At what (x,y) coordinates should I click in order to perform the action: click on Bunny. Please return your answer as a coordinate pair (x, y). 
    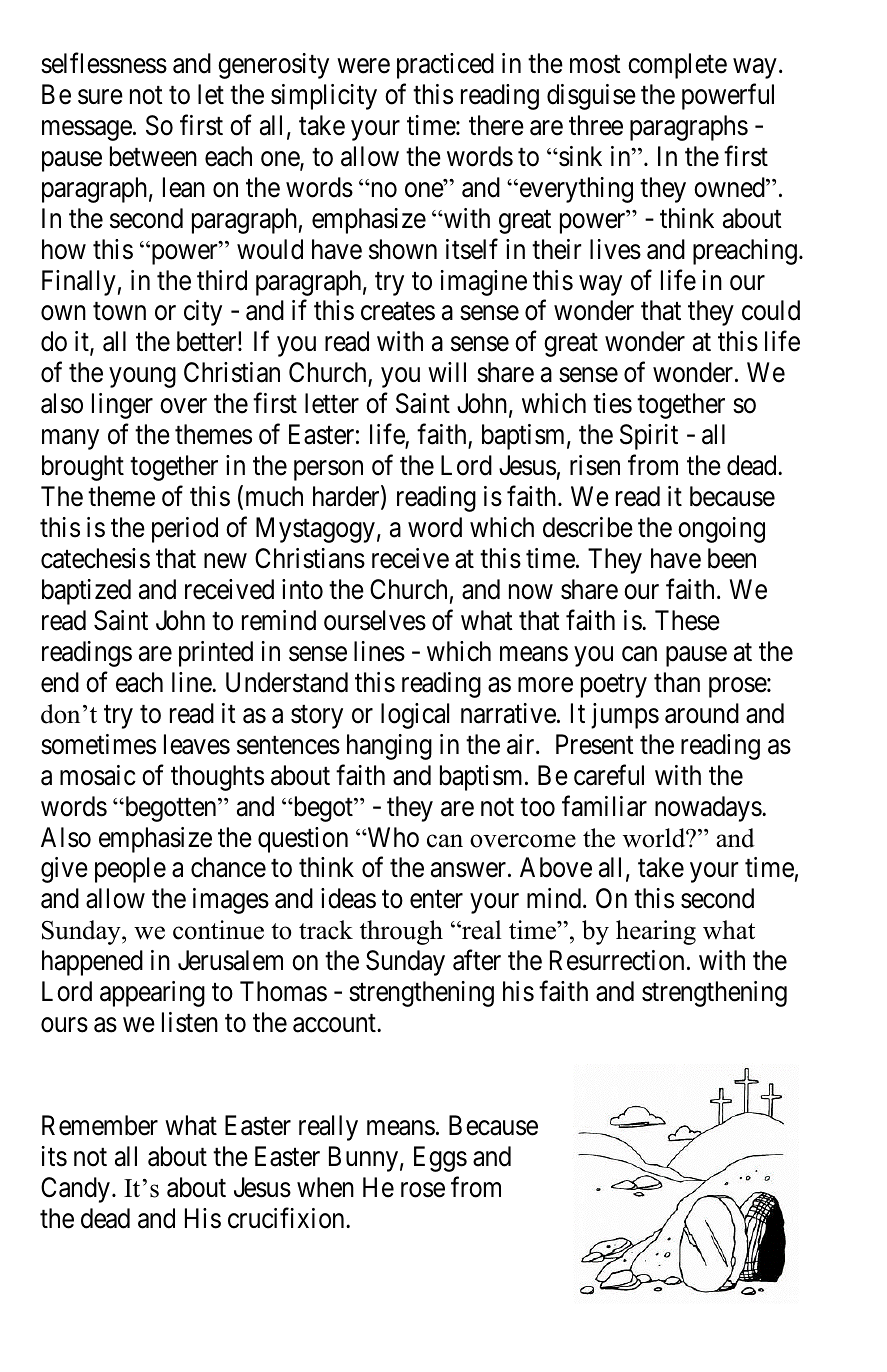
    Looking at the image, I should click on (363, 1159).
